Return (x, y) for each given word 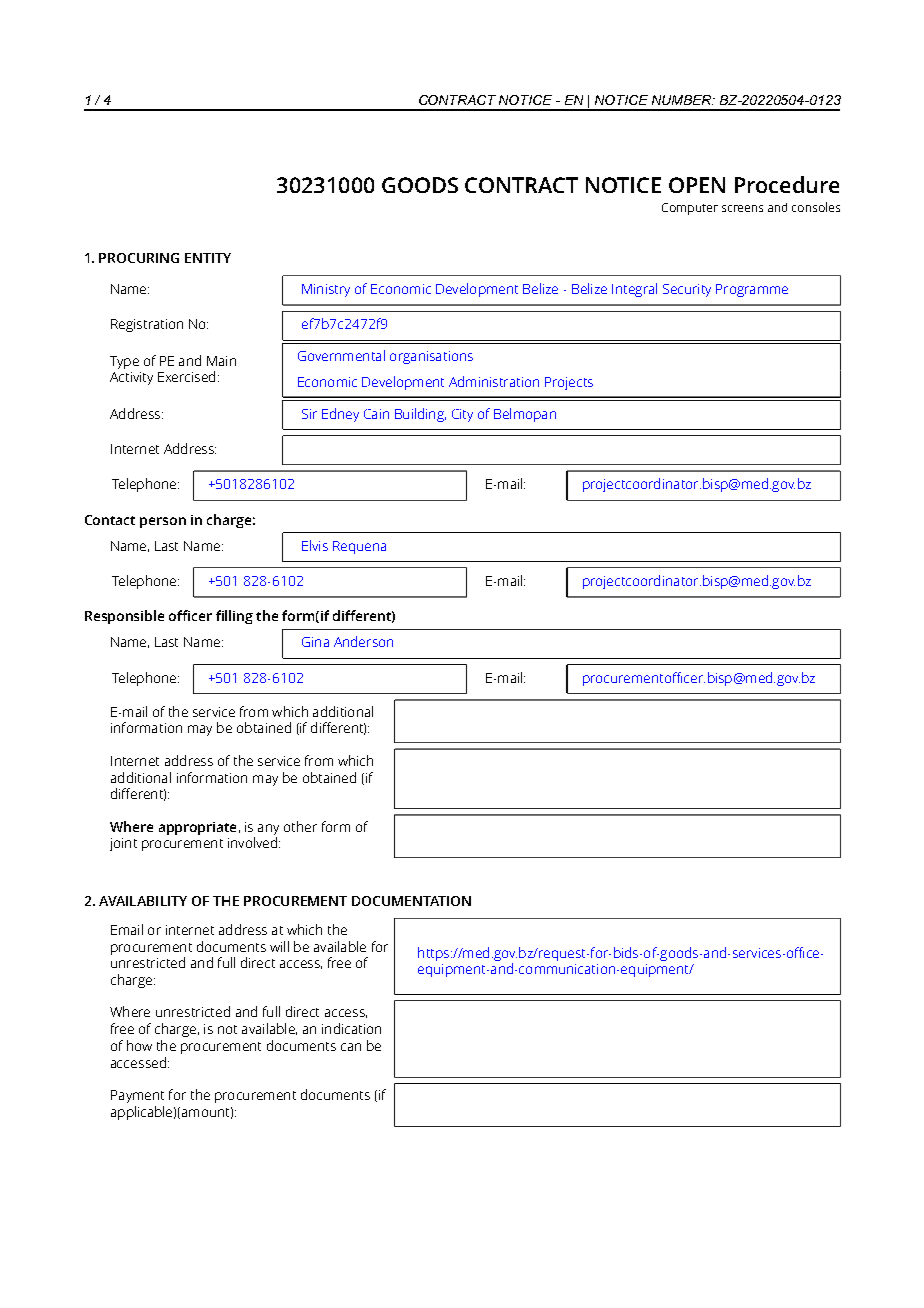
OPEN (697, 185)
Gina (315, 642)
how (139, 1045)
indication (351, 1028)
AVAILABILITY (143, 901)
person (163, 522)
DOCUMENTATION (411, 901)
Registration (147, 325)
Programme (752, 290)
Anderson (363, 641)
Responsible (124, 617)
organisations (431, 357)
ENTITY (208, 258)
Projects (569, 383)
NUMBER (683, 100)
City (462, 415)
